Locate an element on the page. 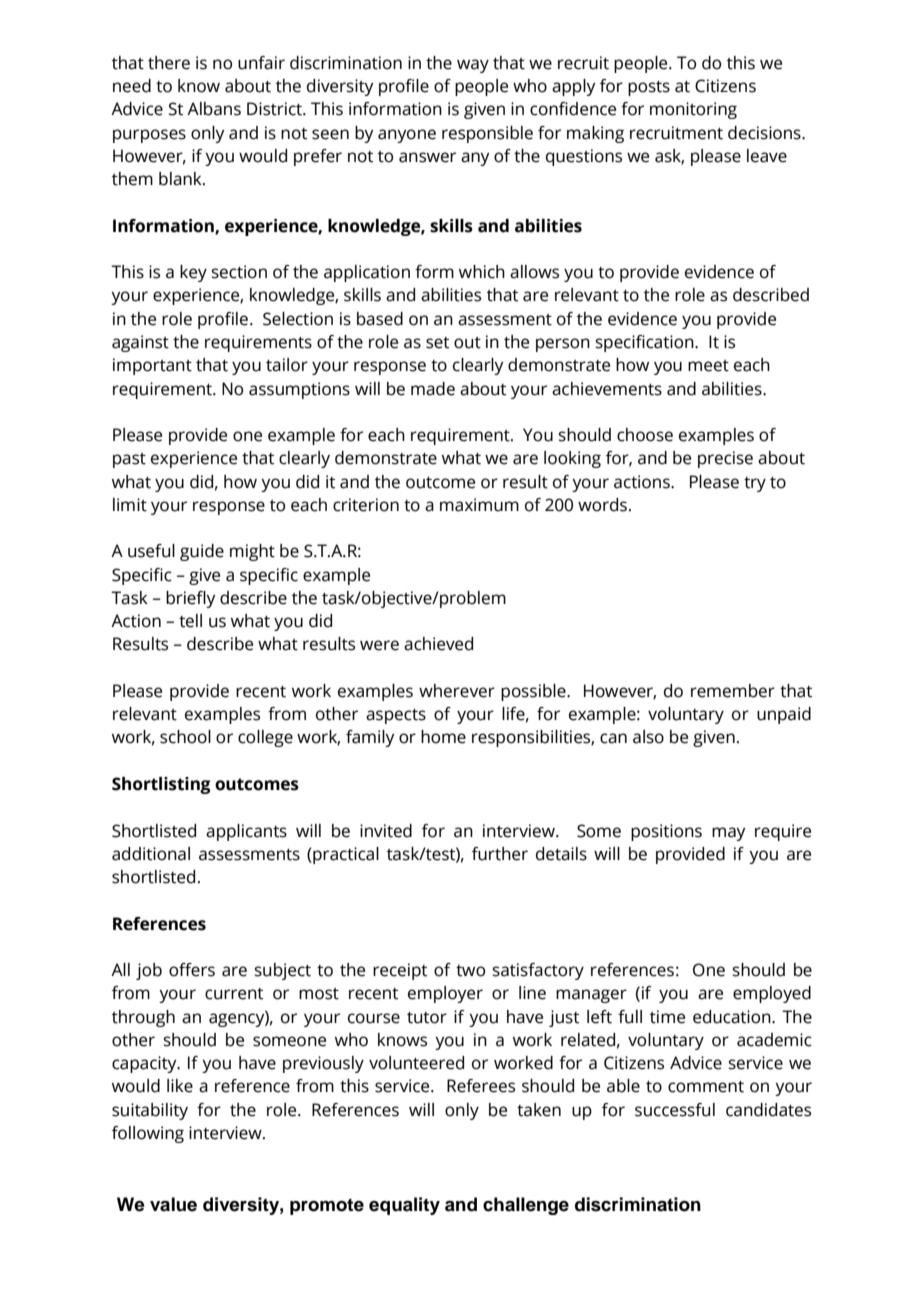 This document has height=1307, width=924. Albans is located at coordinates (214, 109).
